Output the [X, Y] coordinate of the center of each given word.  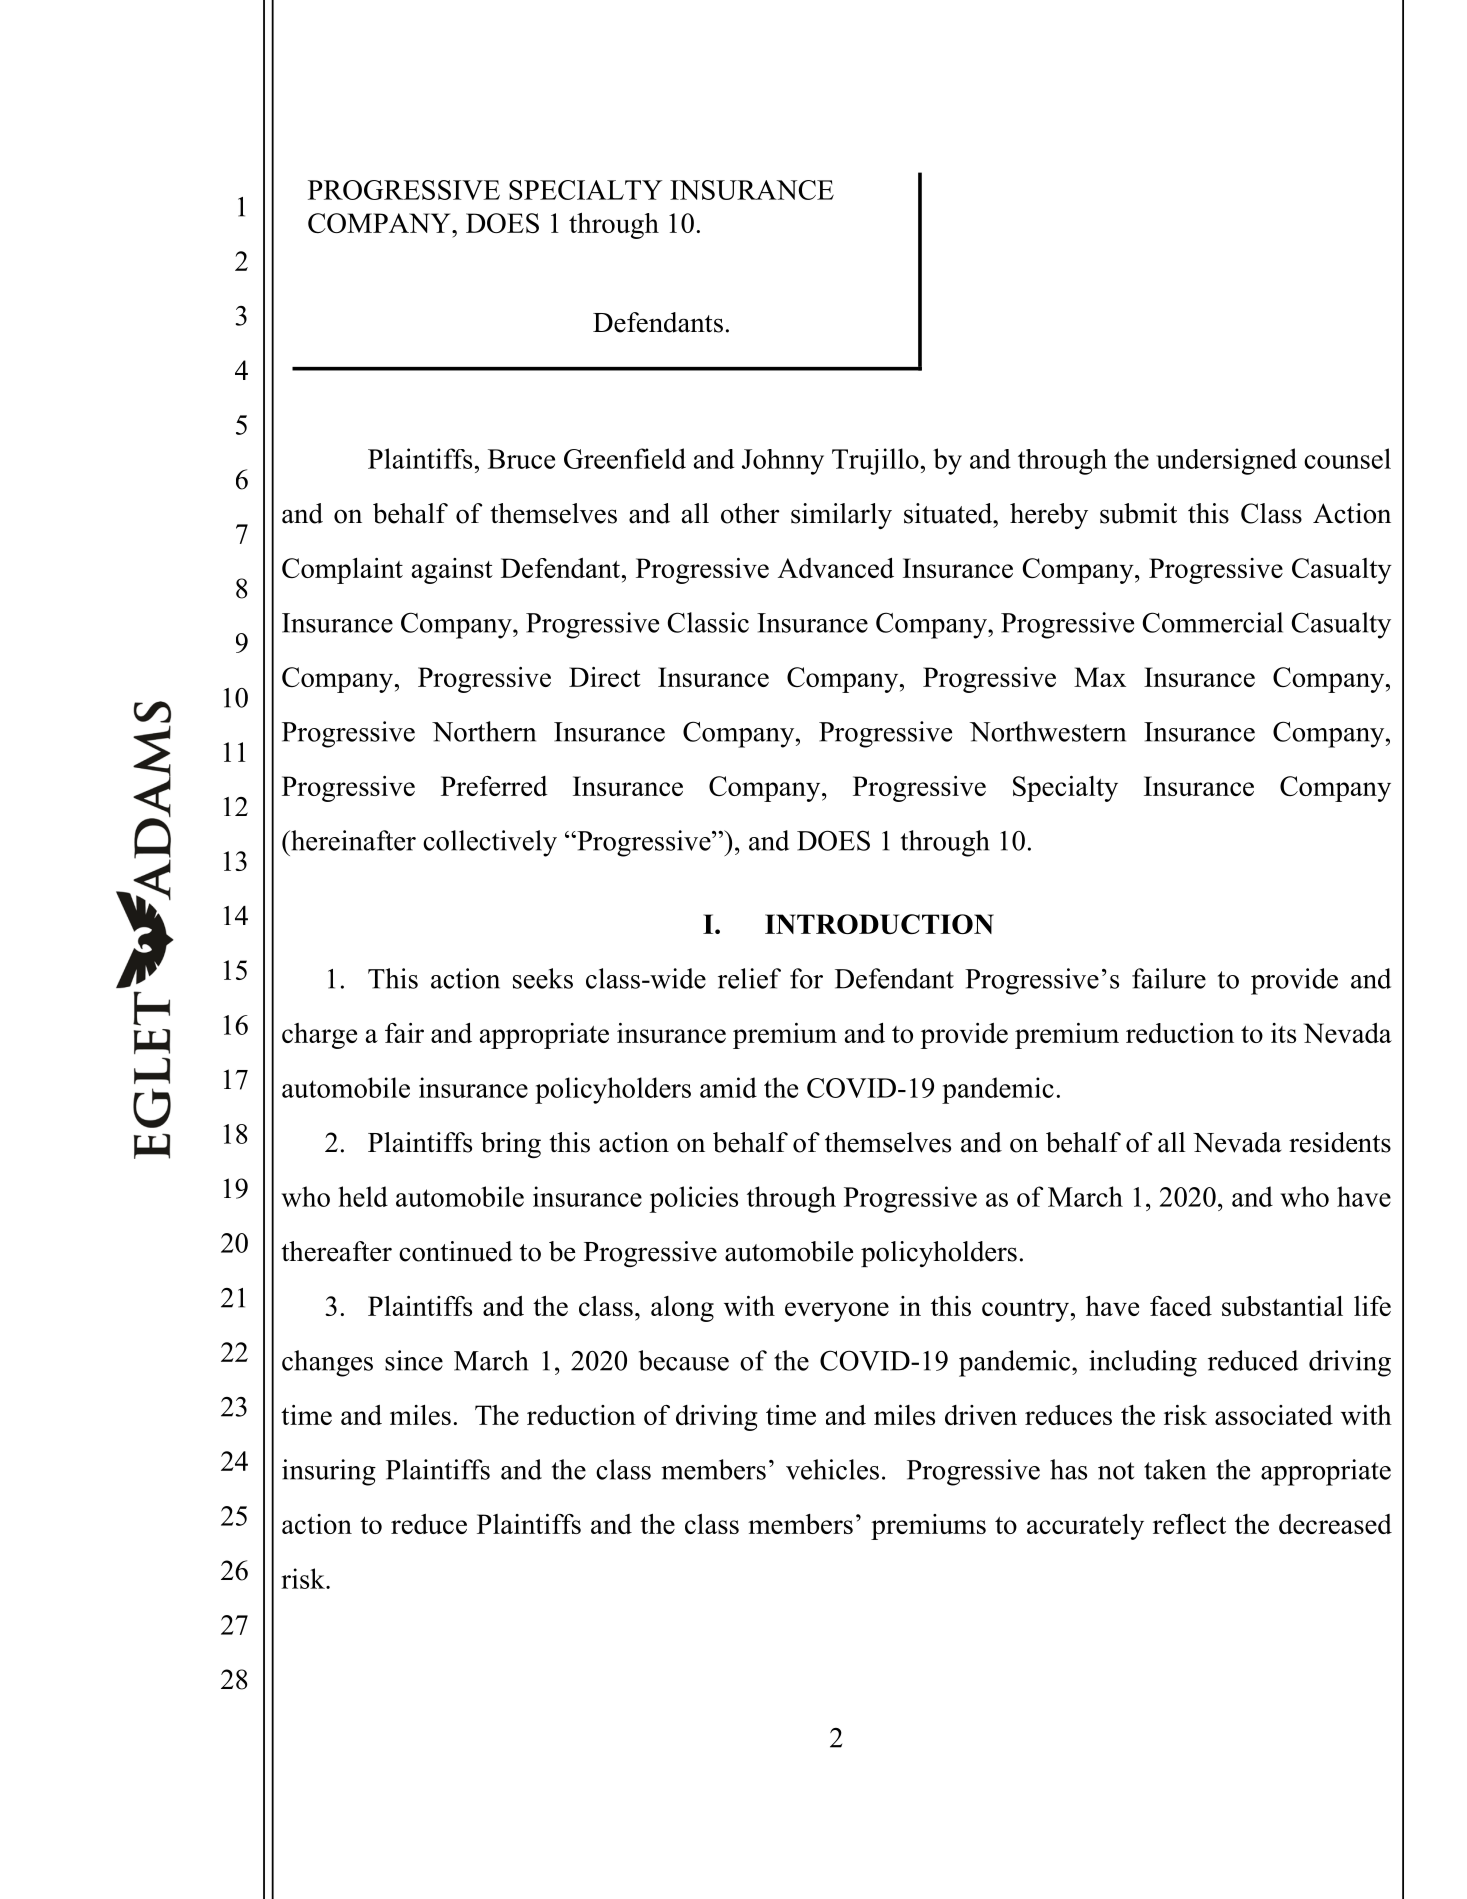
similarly [841, 516]
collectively [490, 843]
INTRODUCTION [879, 924]
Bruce [521, 459]
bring [511, 1145]
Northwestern [1047, 731]
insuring [329, 1472]
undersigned [1226, 461]
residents [1340, 1142]
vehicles [832, 1469]
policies [694, 1199]
